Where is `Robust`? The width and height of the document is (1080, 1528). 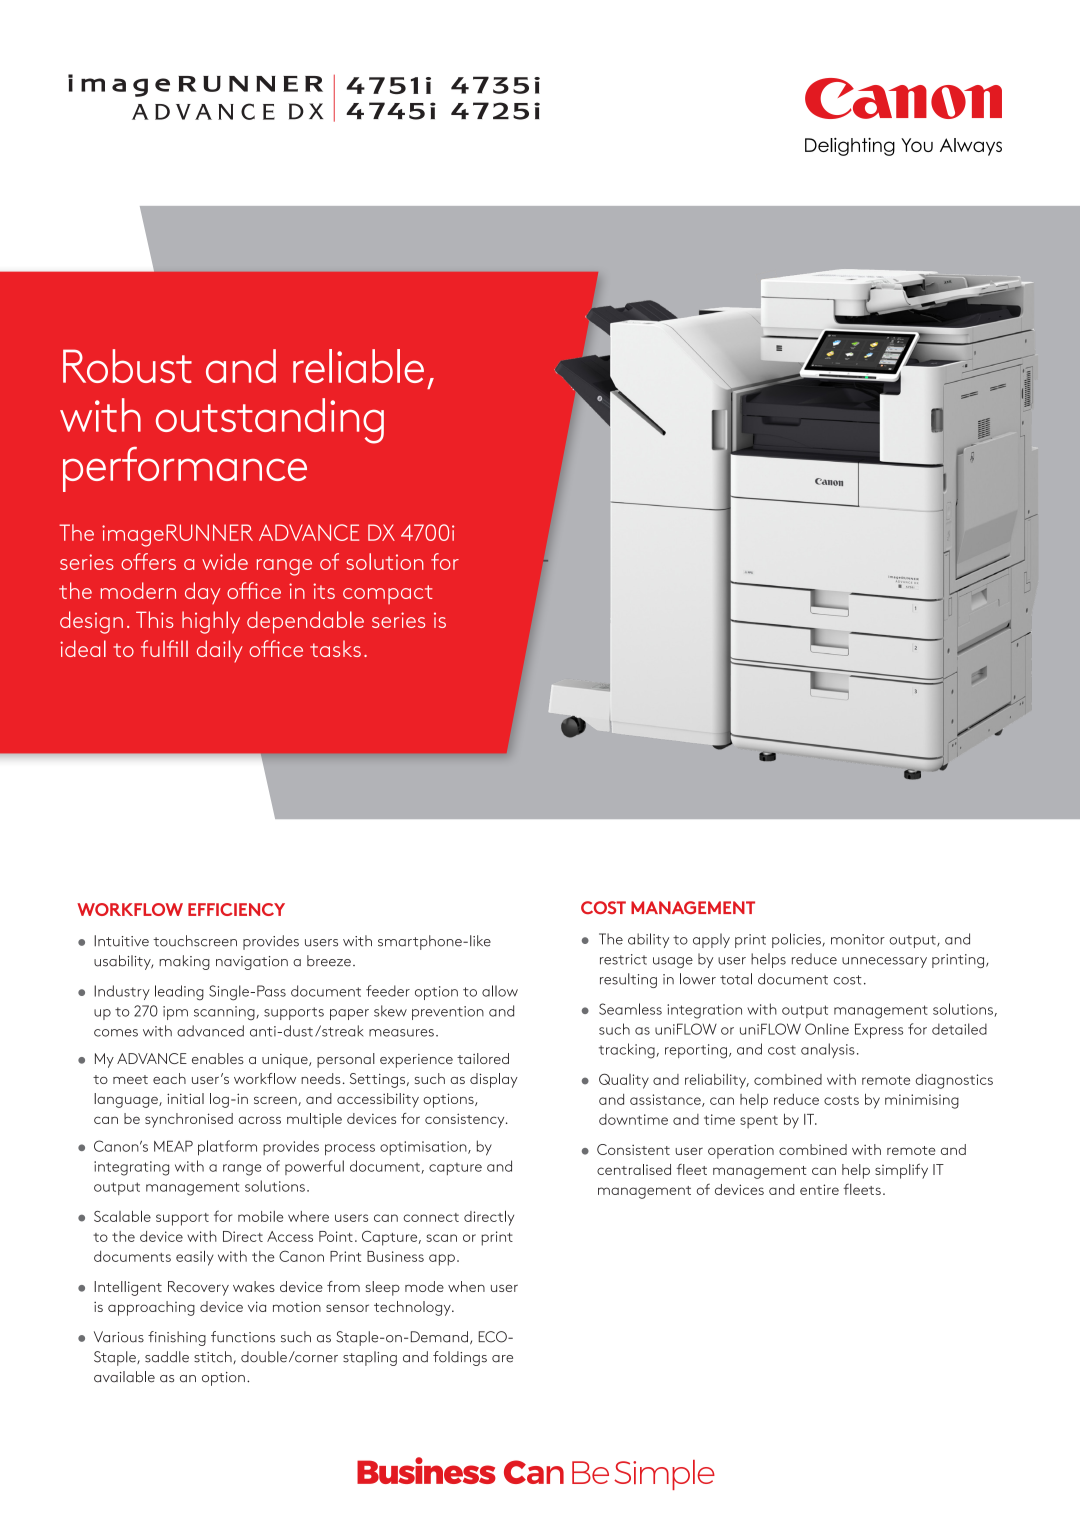 Robust is located at coordinates (127, 366).
